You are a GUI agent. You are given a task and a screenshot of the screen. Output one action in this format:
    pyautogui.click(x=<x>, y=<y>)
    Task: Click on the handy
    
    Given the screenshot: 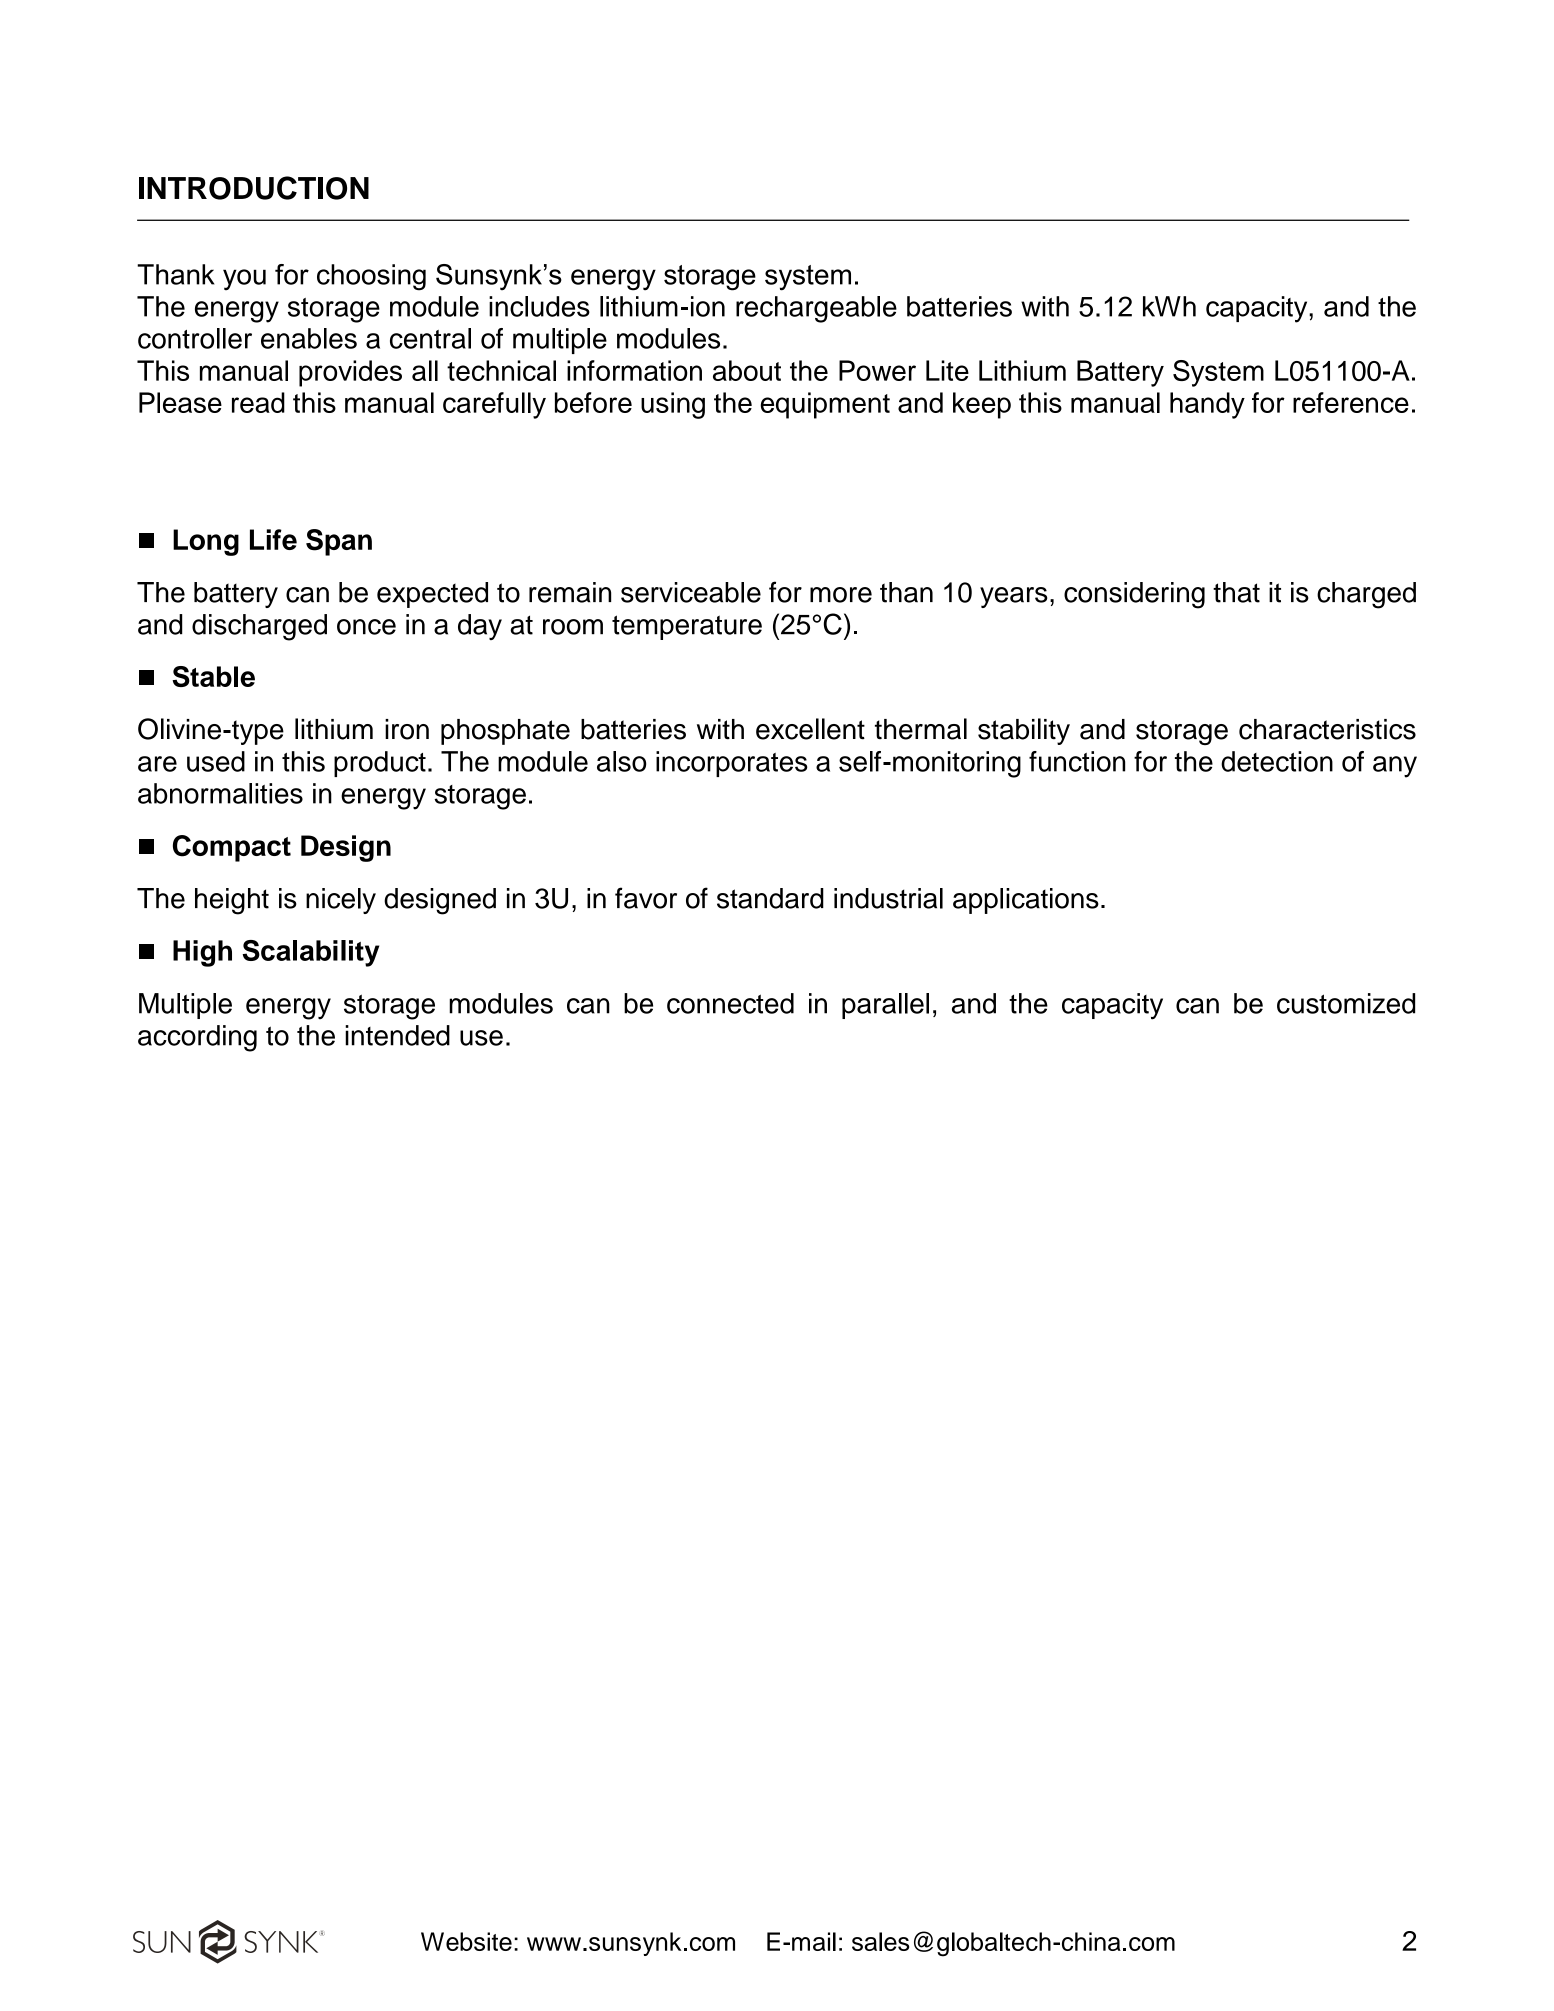 What is the action you would take?
    pyautogui.click(x=1207, y=405)
